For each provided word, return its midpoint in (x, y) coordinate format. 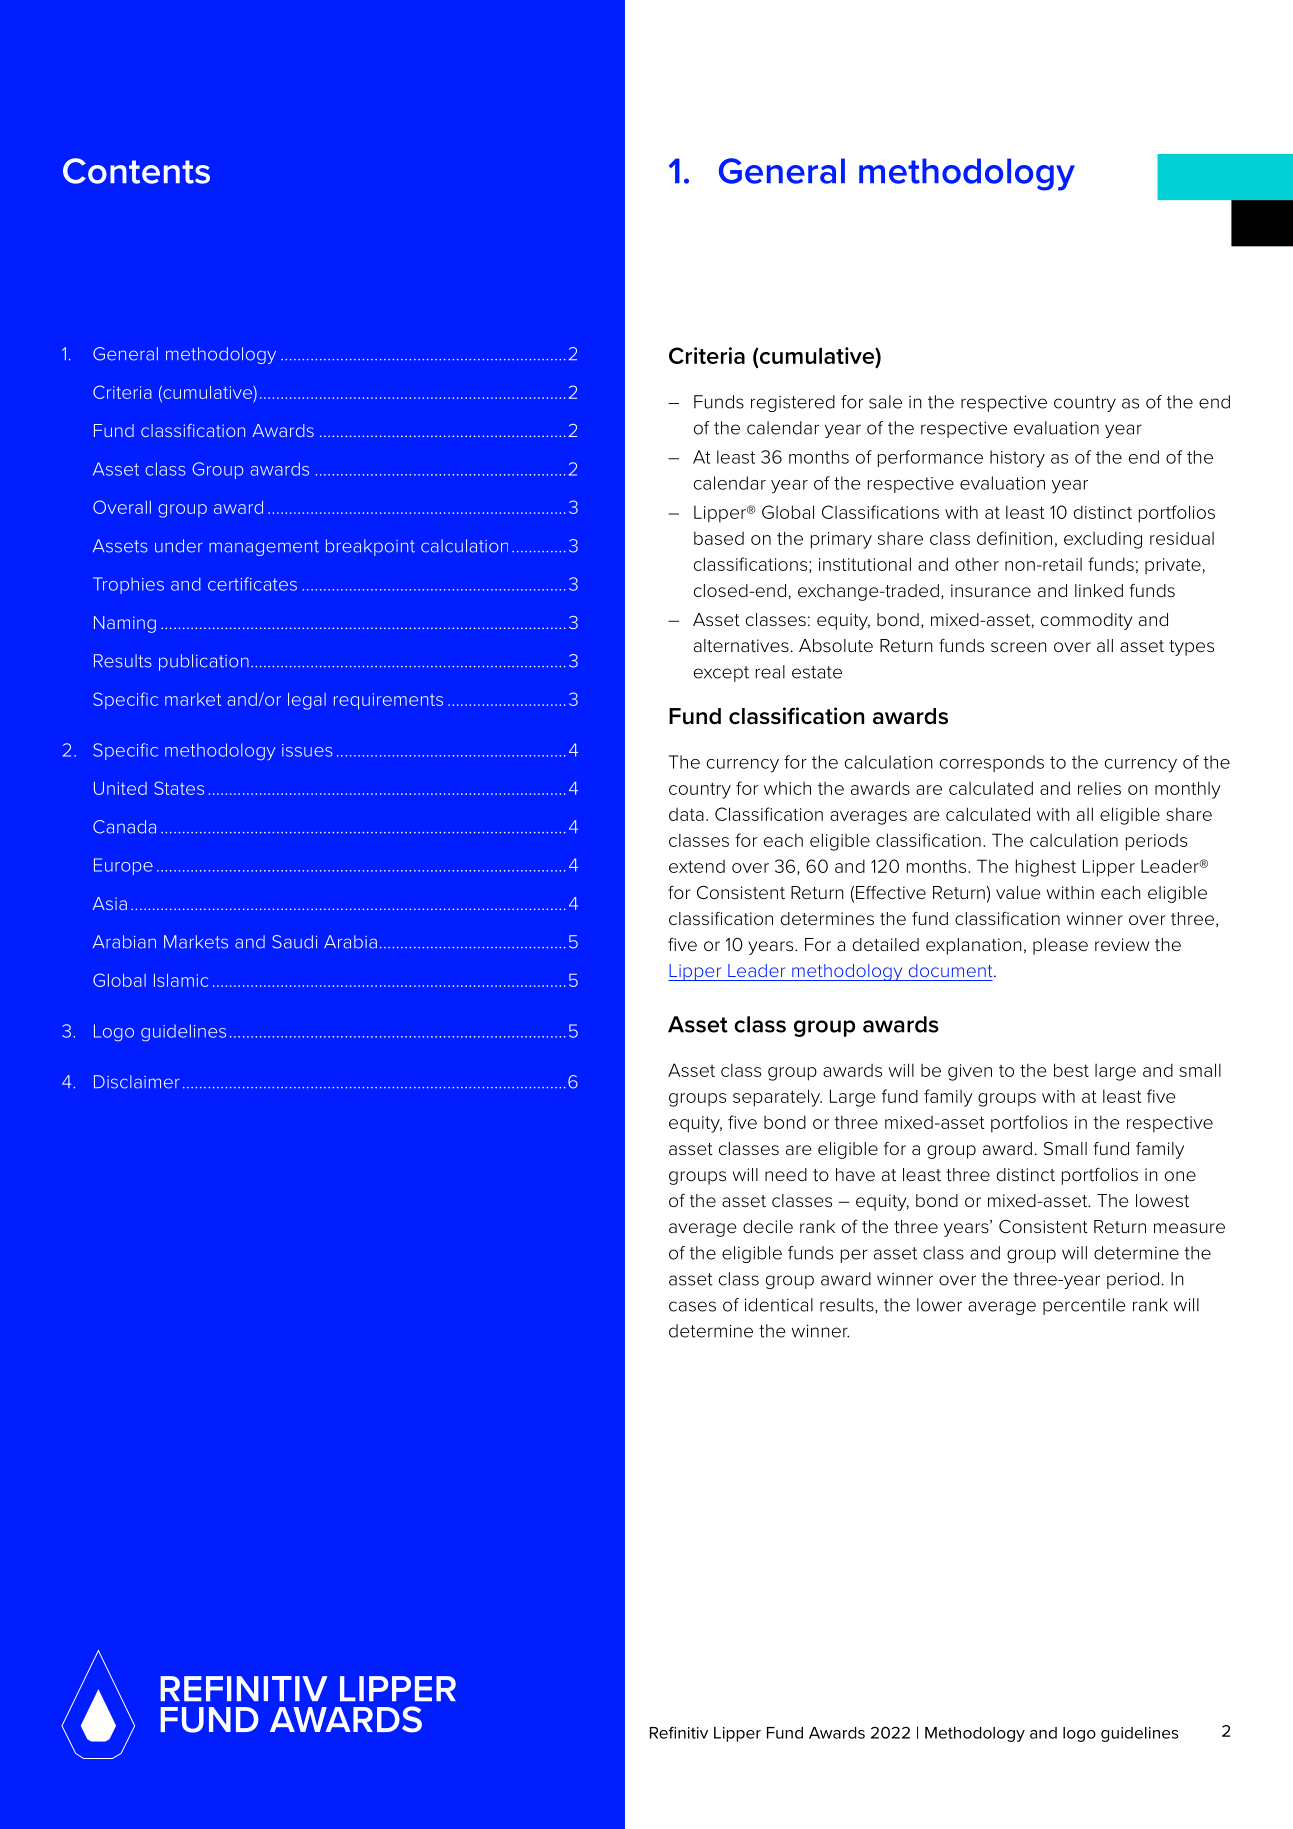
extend (697, 866)
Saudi (294, 942)
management (264, 548)
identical (779, 1305)
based (719, 538)
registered (793, 403)
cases (692, 1306)
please (1060, 946)
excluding (1103, 540)
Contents (136, 171)
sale (885, 402)
